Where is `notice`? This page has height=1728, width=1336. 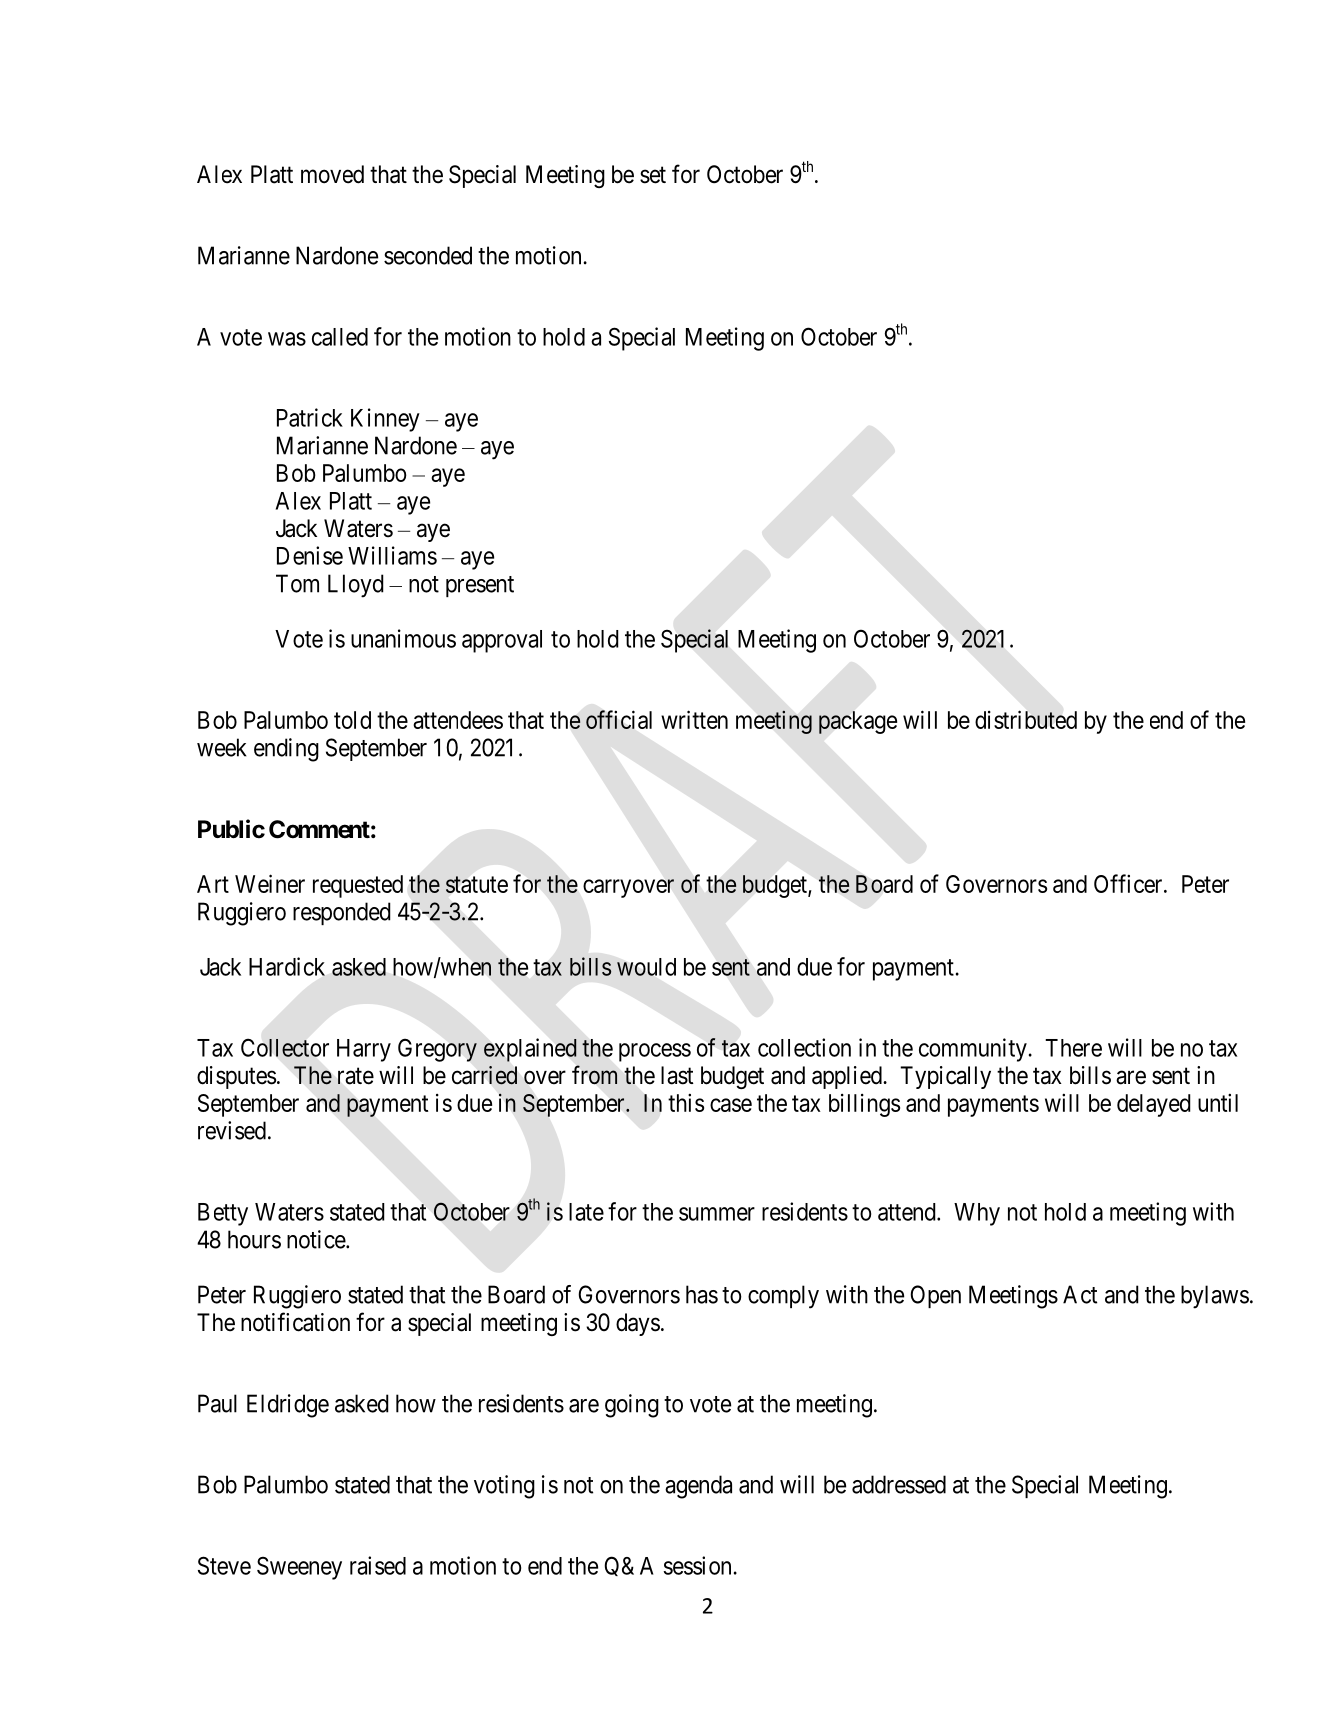 notice is located at coordinates (317, 1239).
